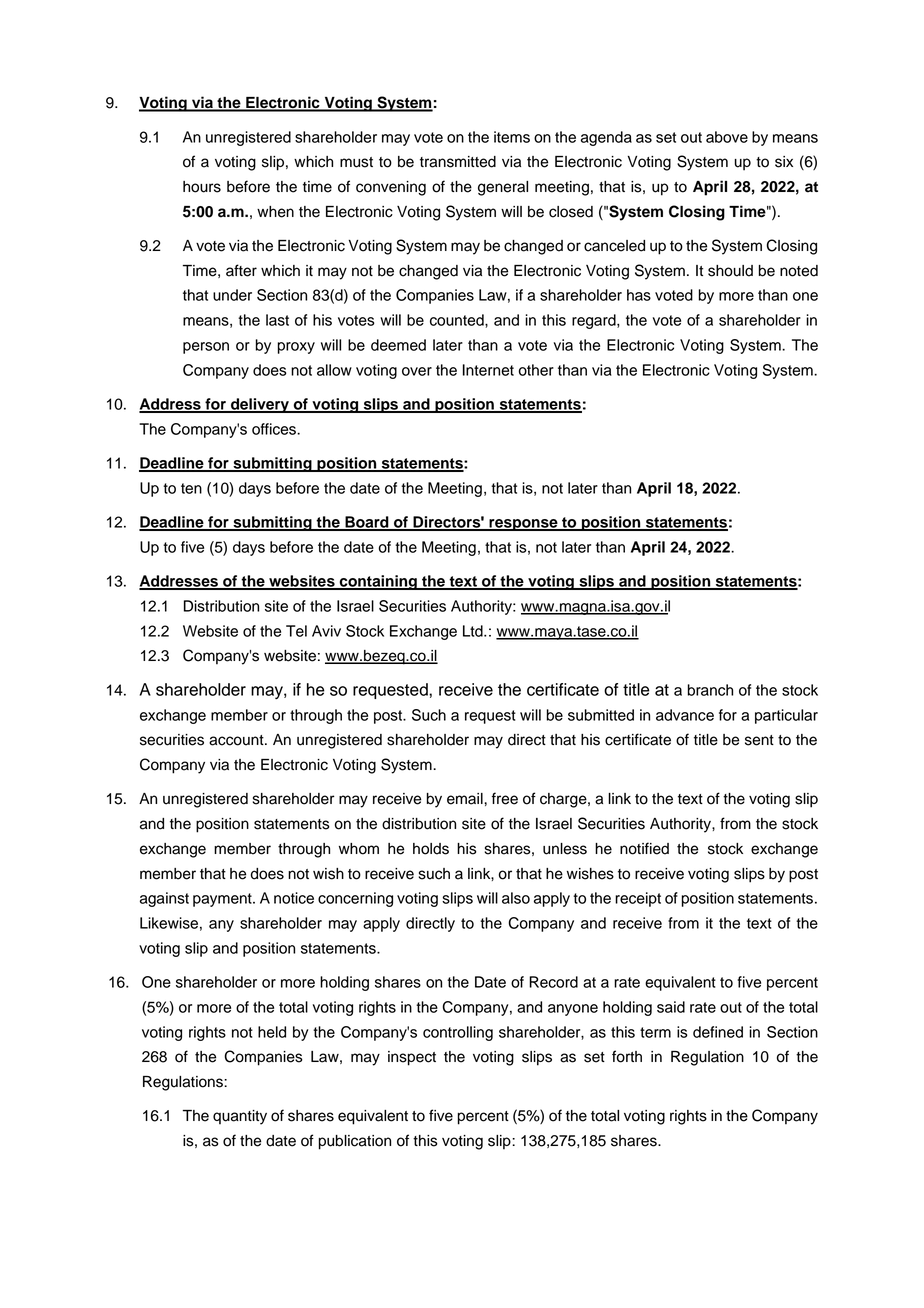 This screenshot has height=1308, width=924. I want to click on ten, so click(191, 488).
